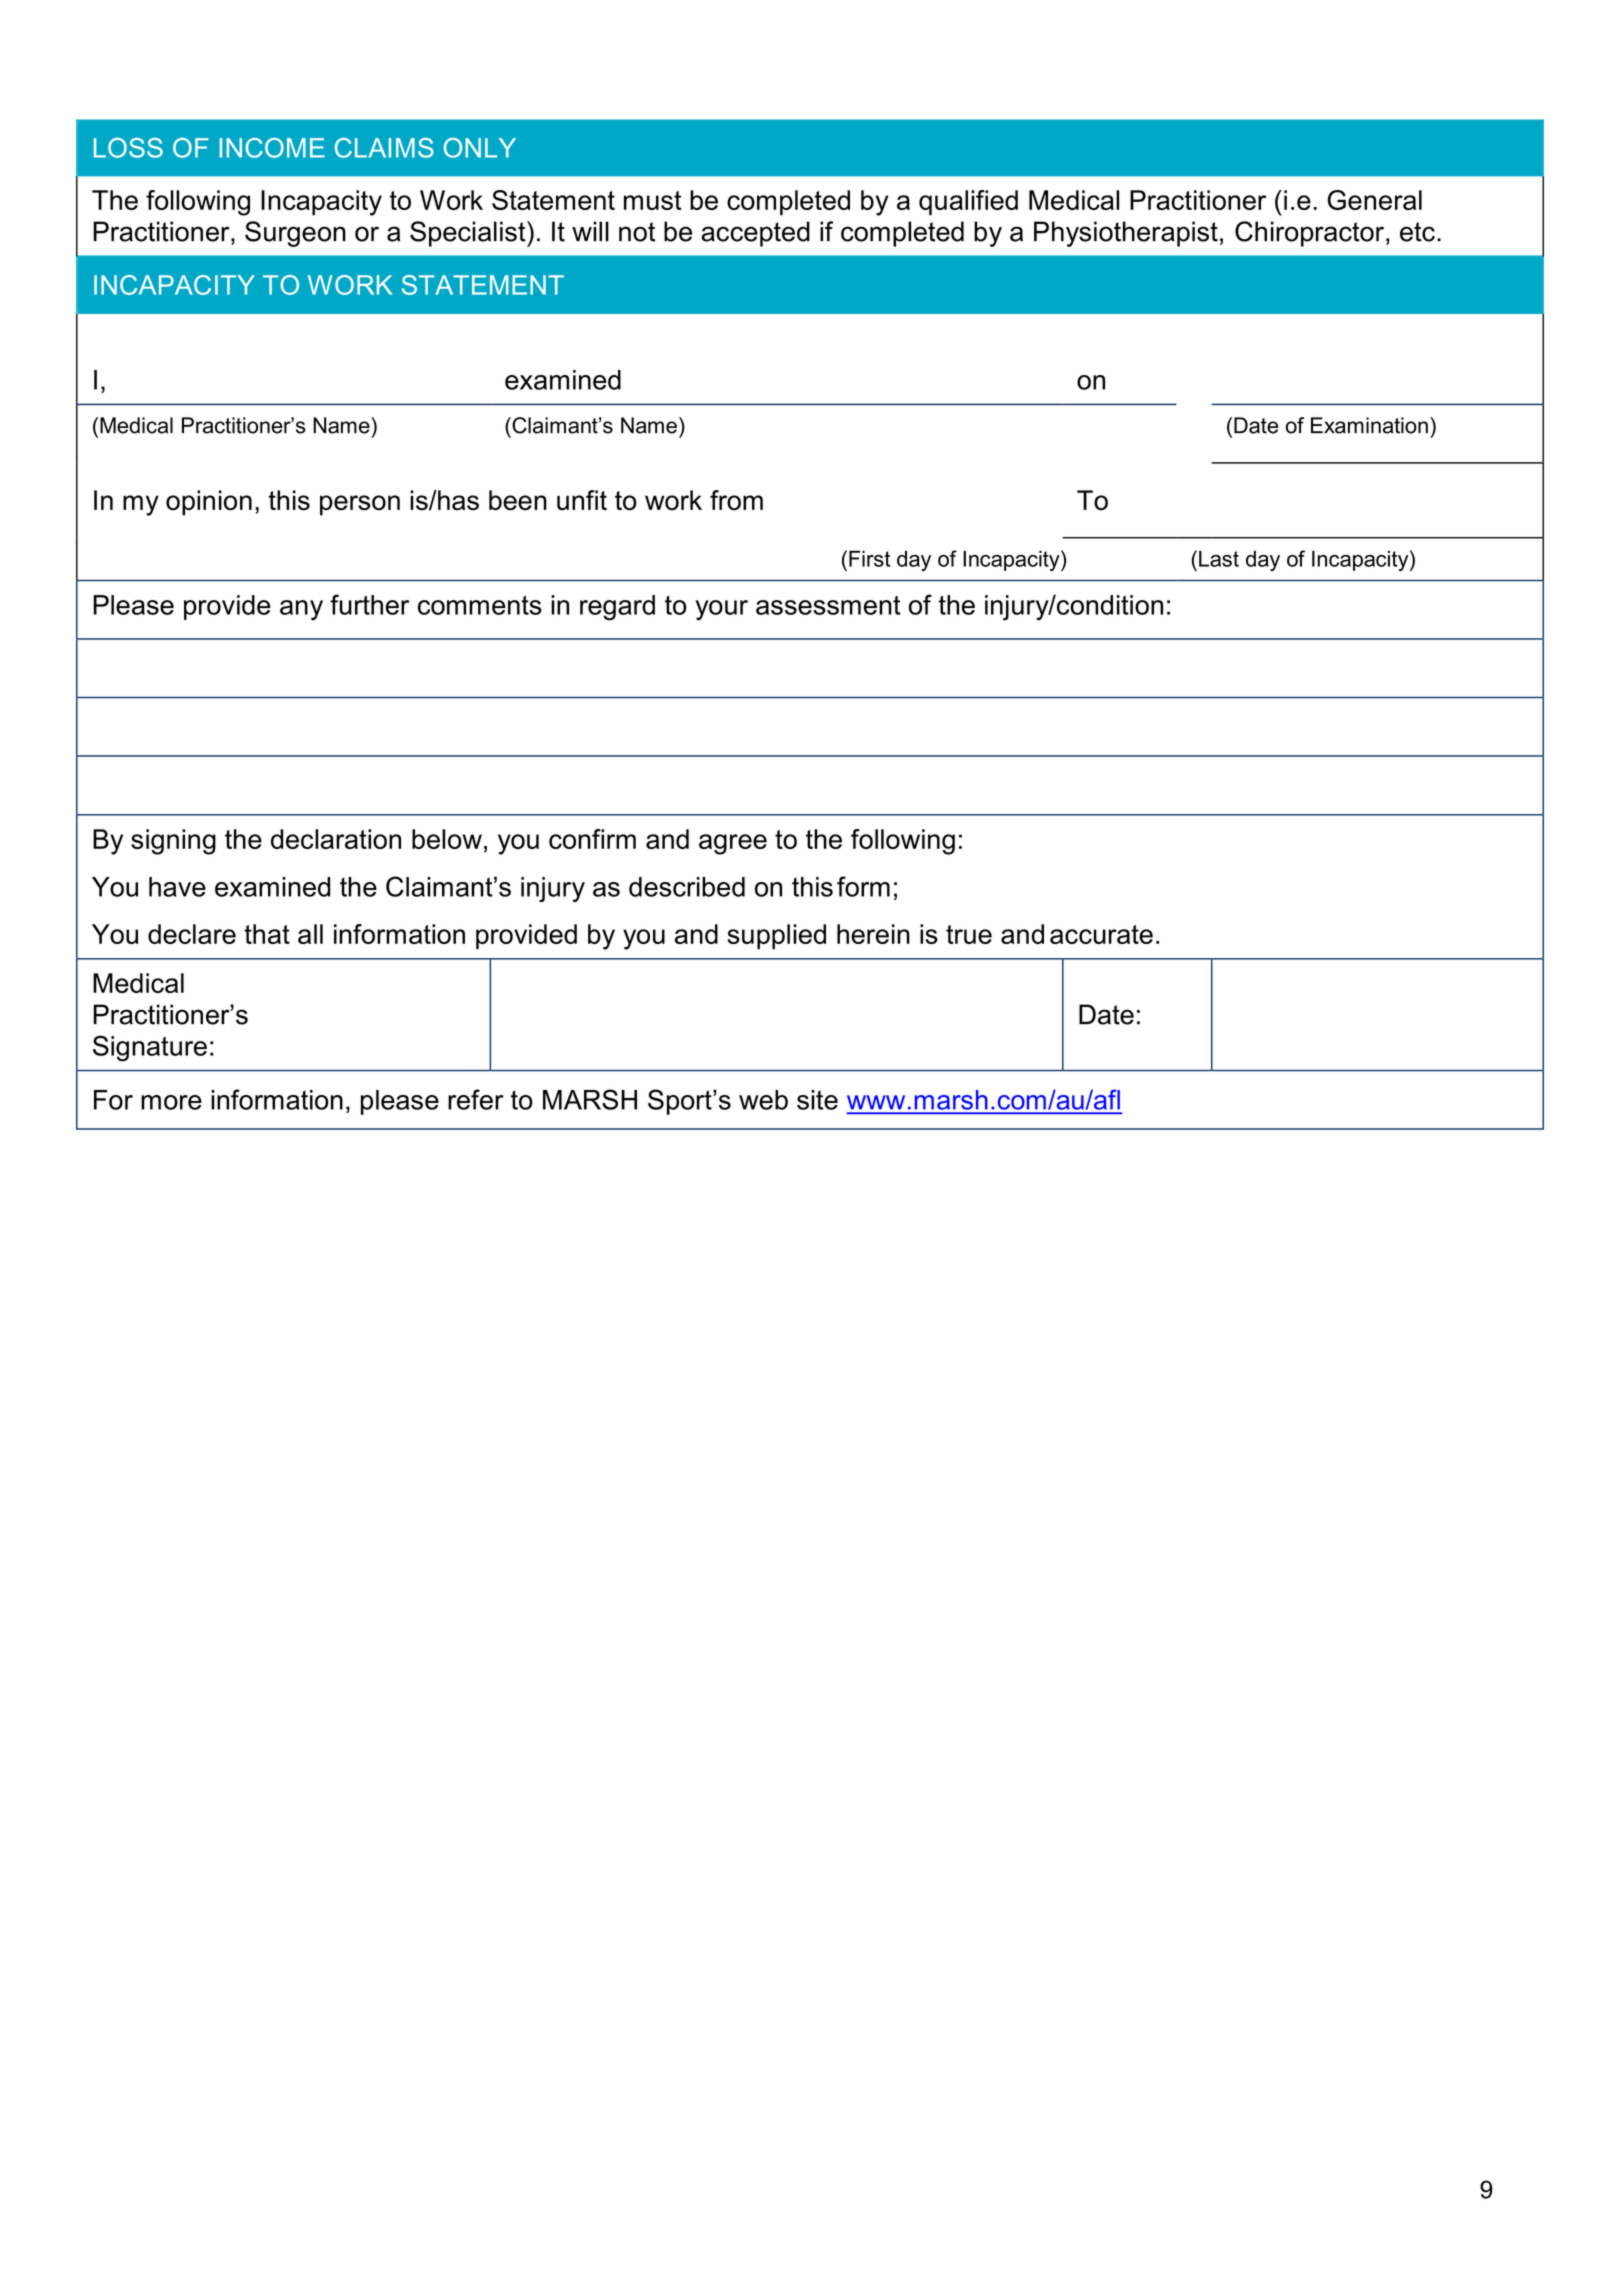  I want to click on INCOME, so click(272, 148).
